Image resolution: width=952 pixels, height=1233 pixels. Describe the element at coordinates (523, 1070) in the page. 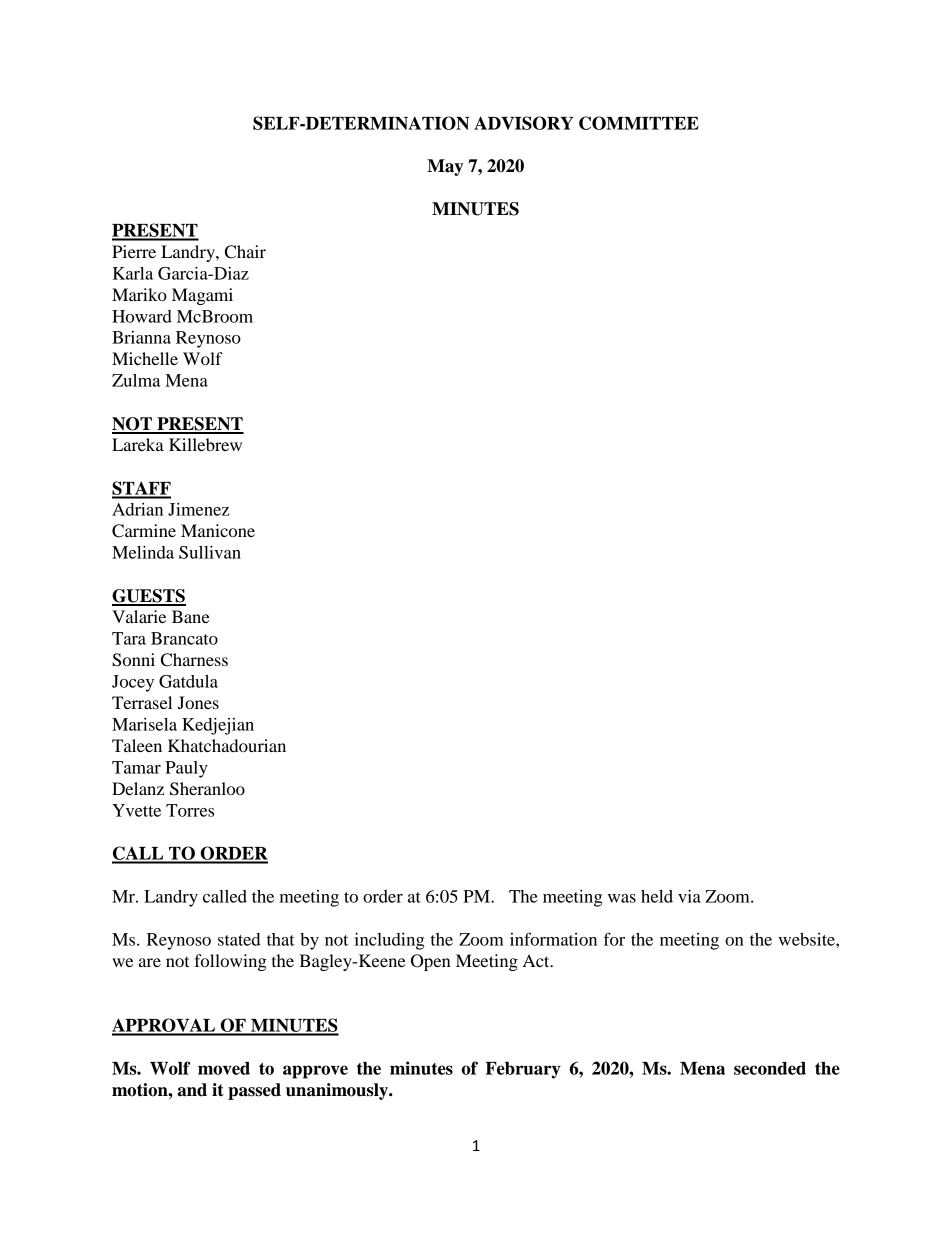

I see `February` at that location.
